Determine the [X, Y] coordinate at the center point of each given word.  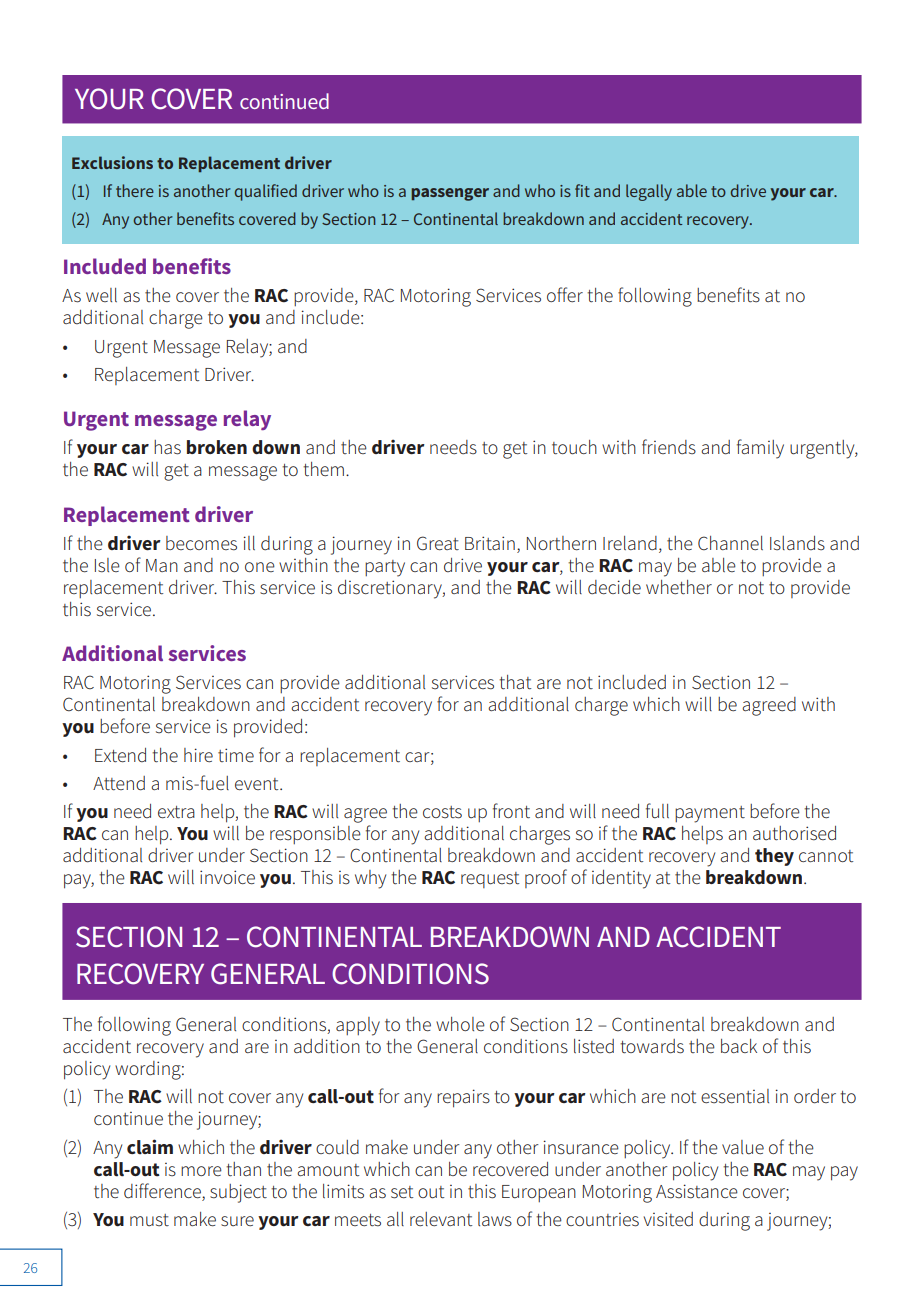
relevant [441, 1219]
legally [649, 192]
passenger [450, 194]
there [135, 190]
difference [163, 1191]
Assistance [697, 1191]
